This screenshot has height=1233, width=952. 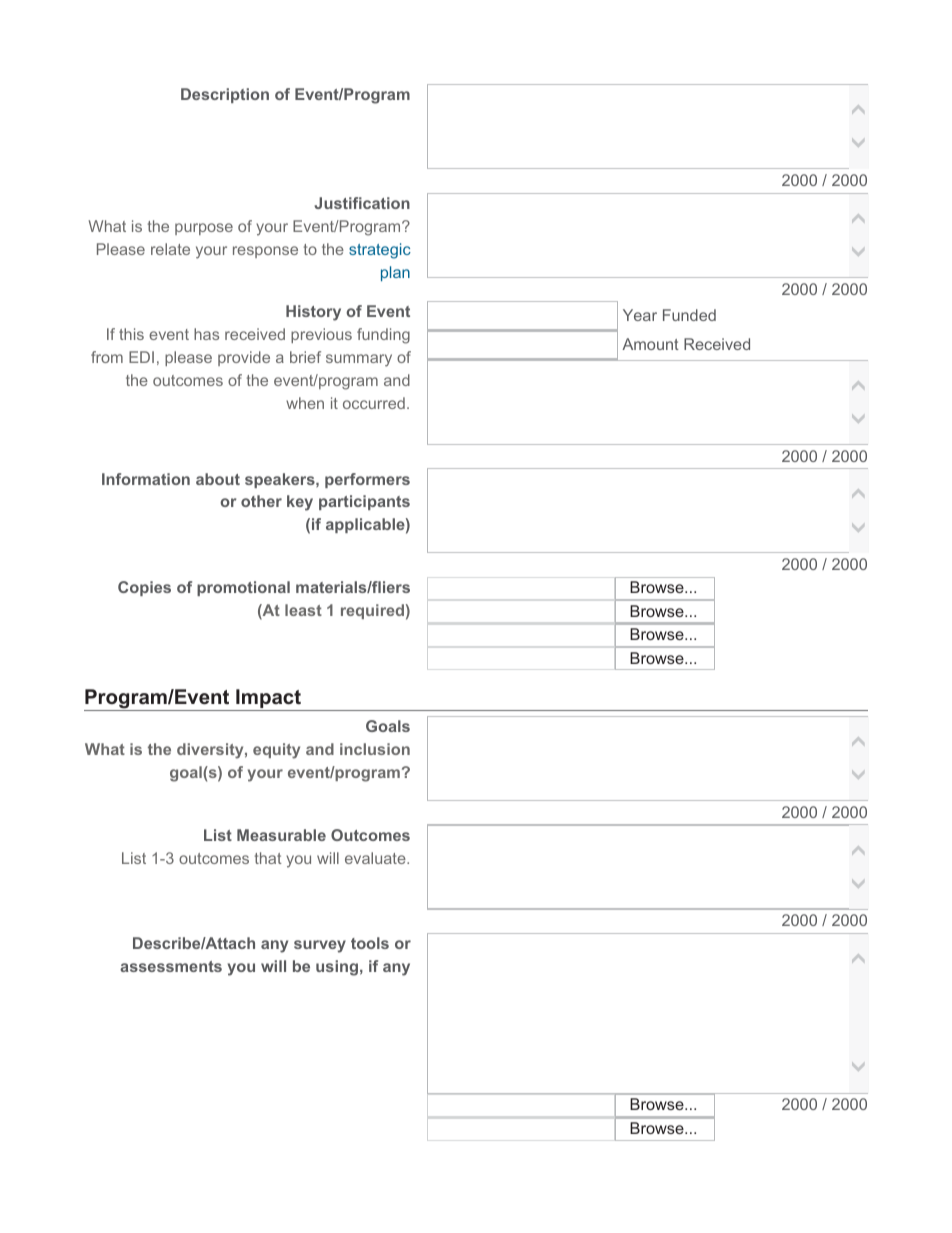 What do you see at coordinates (362, 203) in the screenshot?
I see `Justification` at bounding box center [362, 203].
